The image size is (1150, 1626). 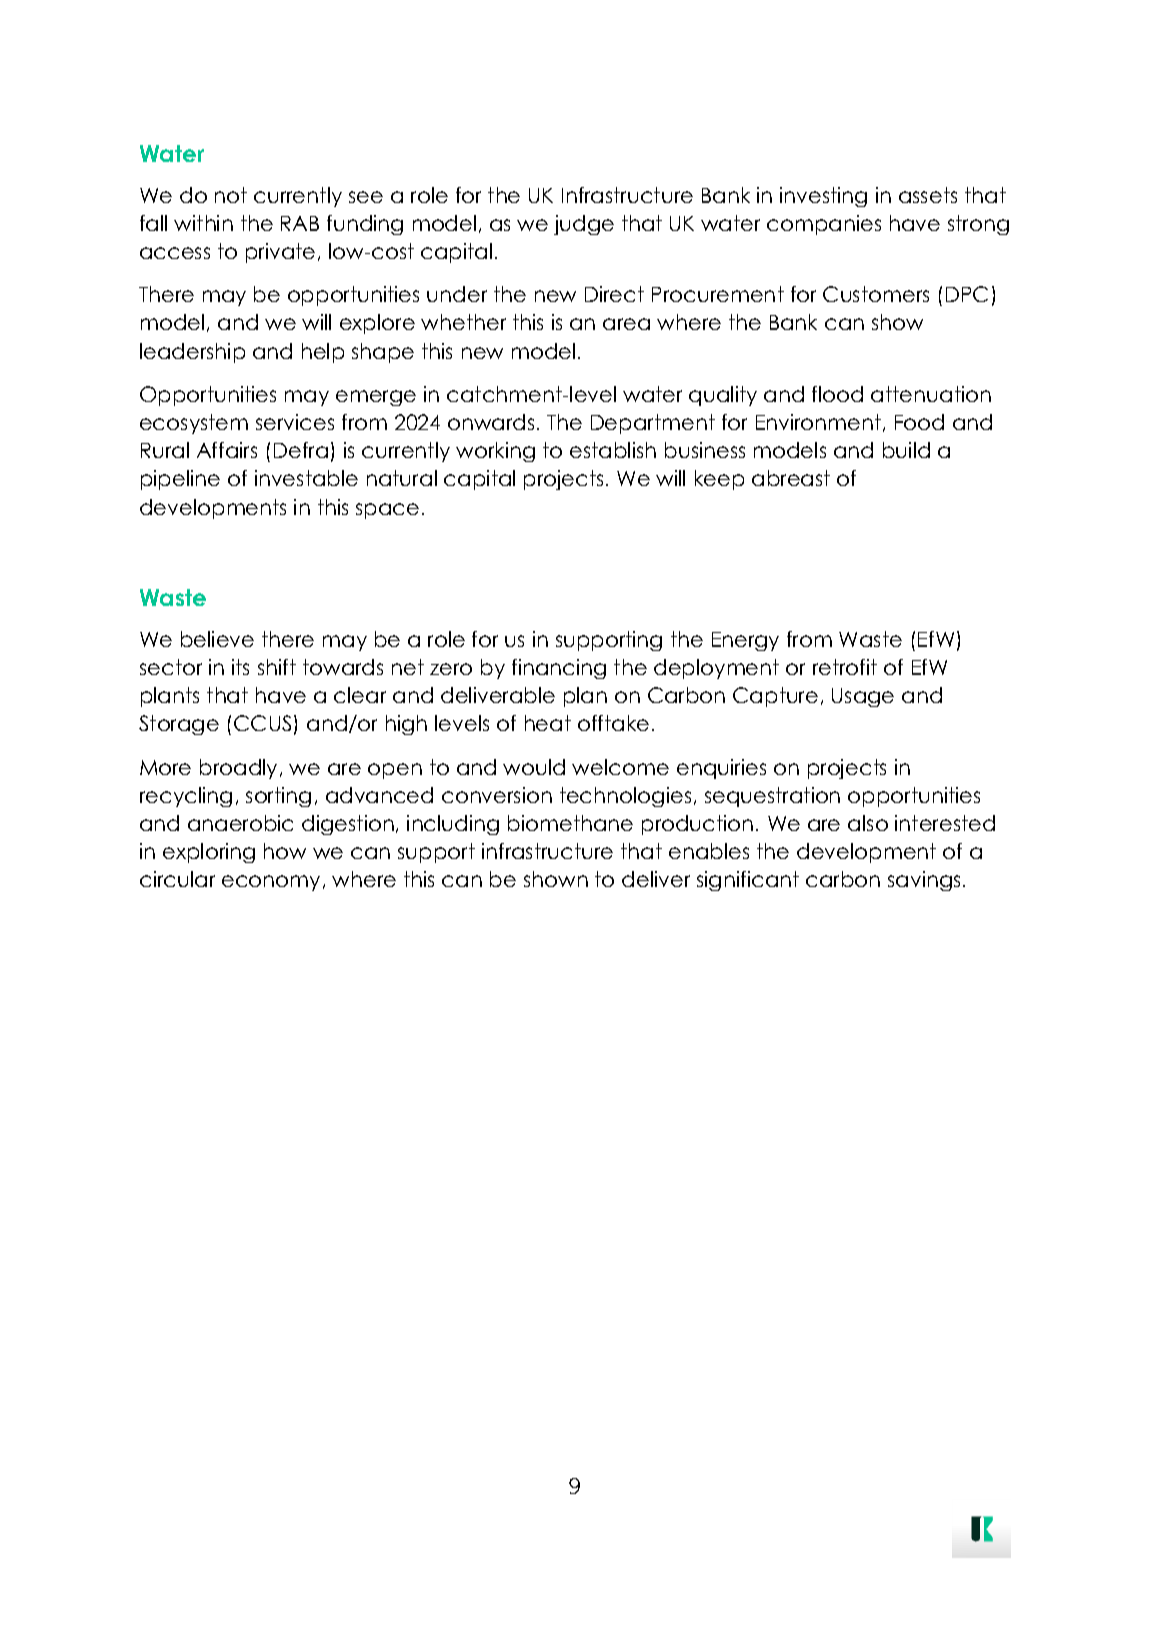 I want to click on space, so click(x=387, y=511).
